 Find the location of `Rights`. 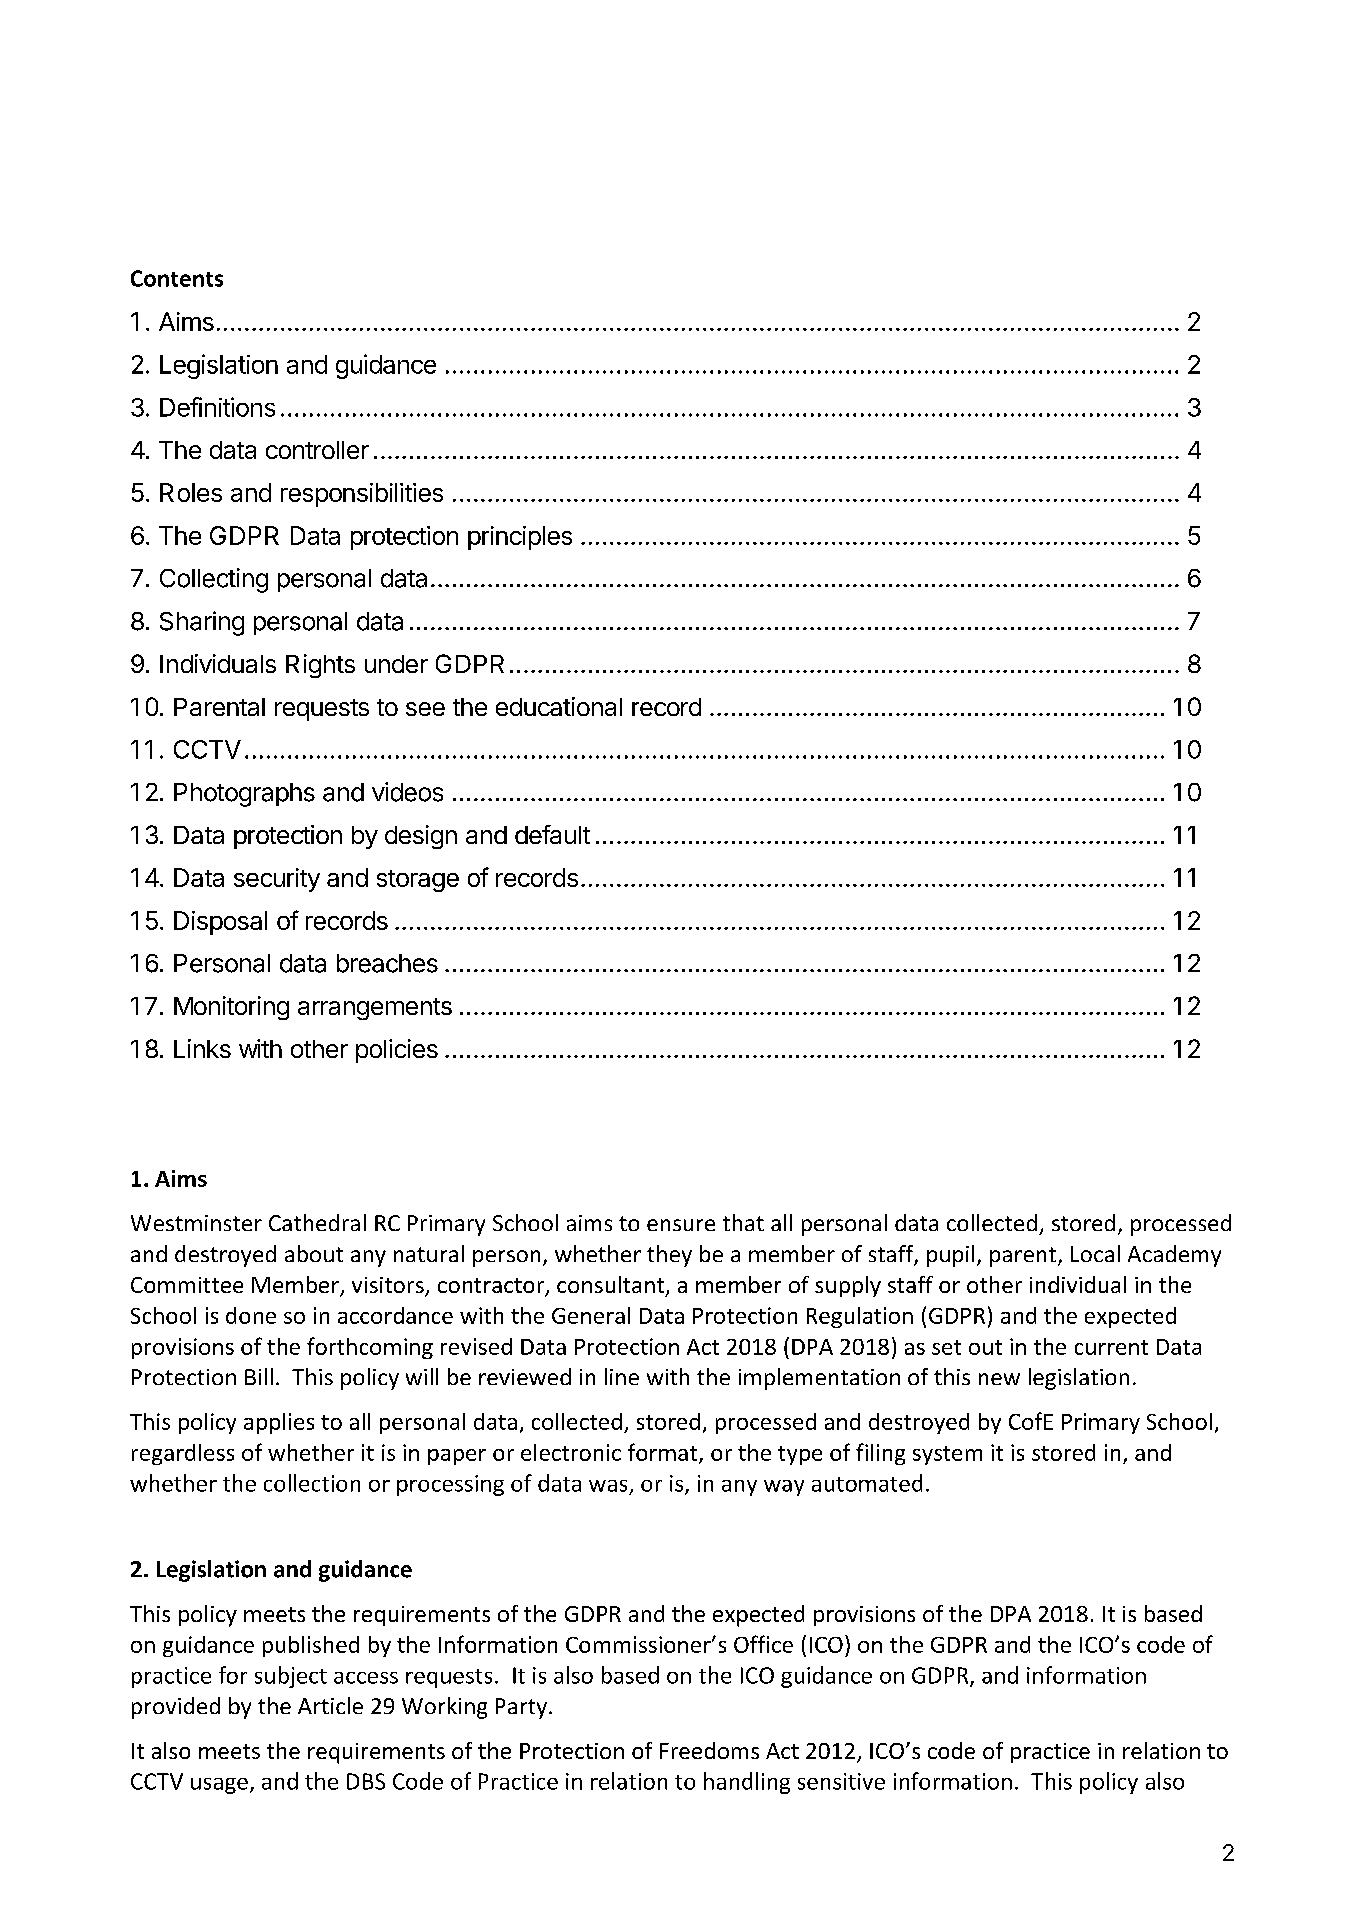

Rights is located at coordinates (320, 666).
